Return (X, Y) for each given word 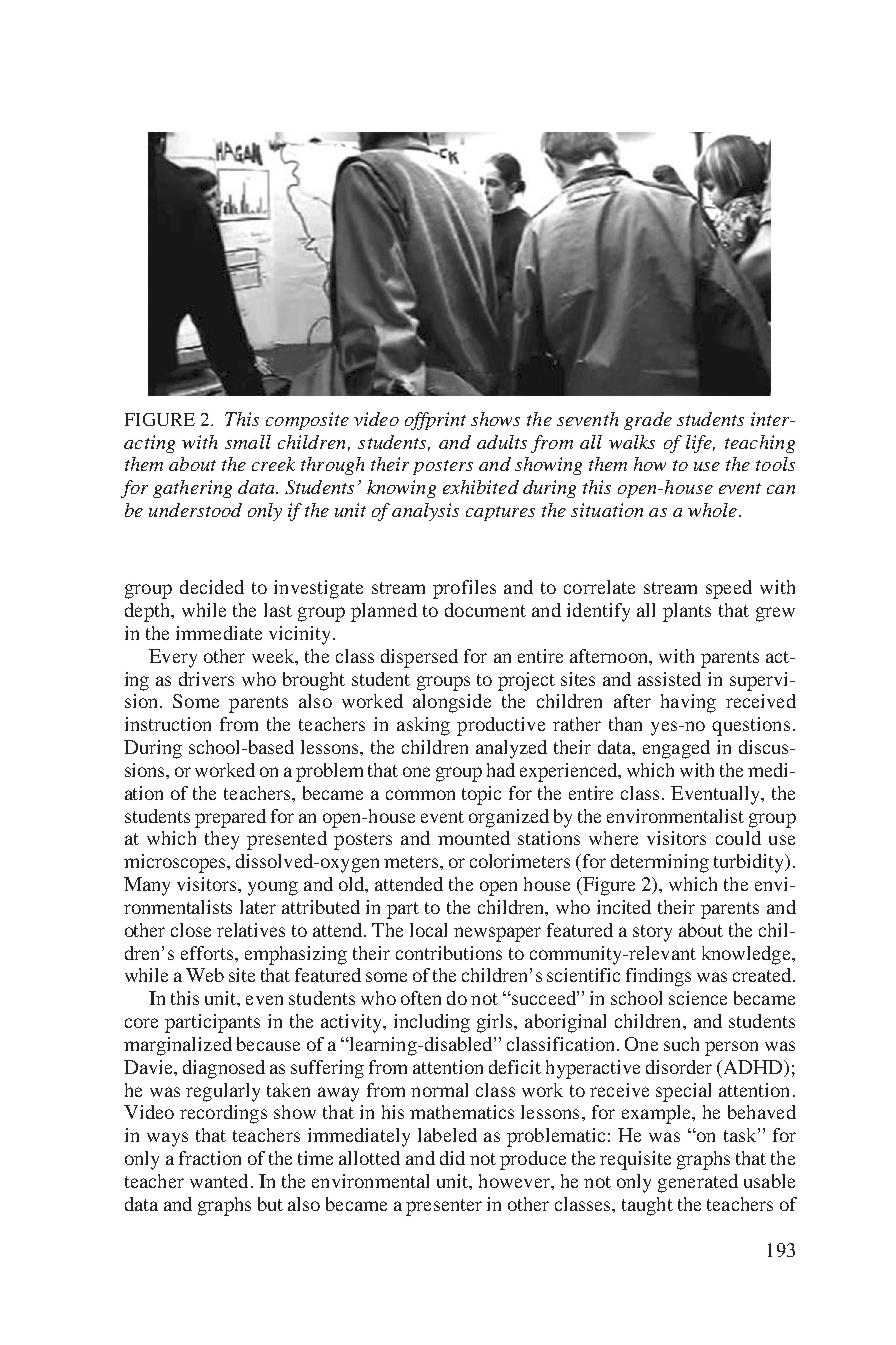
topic (481, 795)
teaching (760, 444)
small (248, 442)
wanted (219, 1181)
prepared (230, 818)
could (738, 838)
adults (502, 442)
